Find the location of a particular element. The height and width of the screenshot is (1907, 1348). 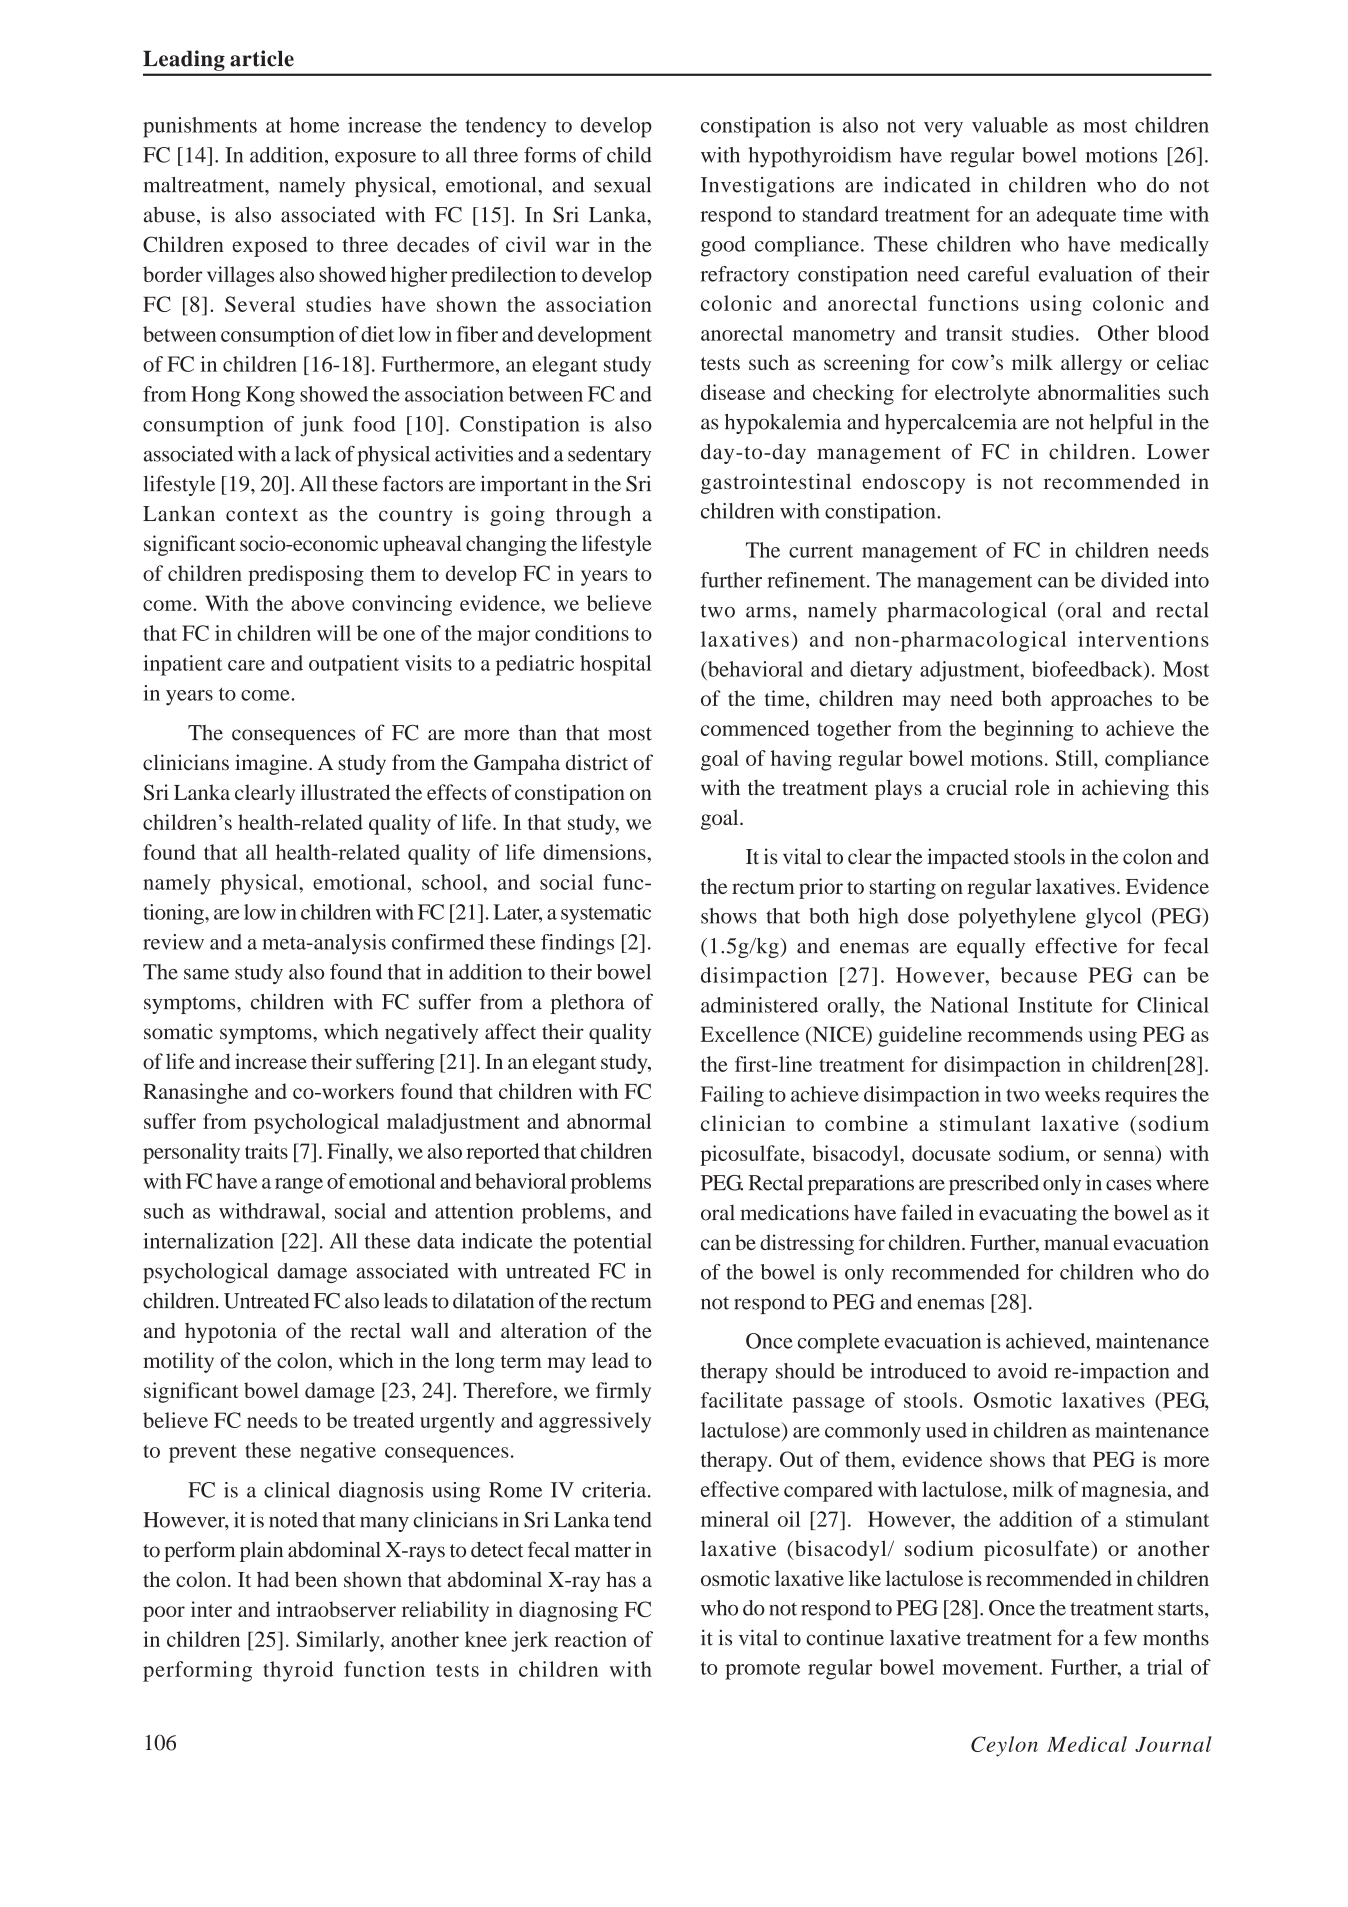

avoid is located at coordinates (1022, 1371).
